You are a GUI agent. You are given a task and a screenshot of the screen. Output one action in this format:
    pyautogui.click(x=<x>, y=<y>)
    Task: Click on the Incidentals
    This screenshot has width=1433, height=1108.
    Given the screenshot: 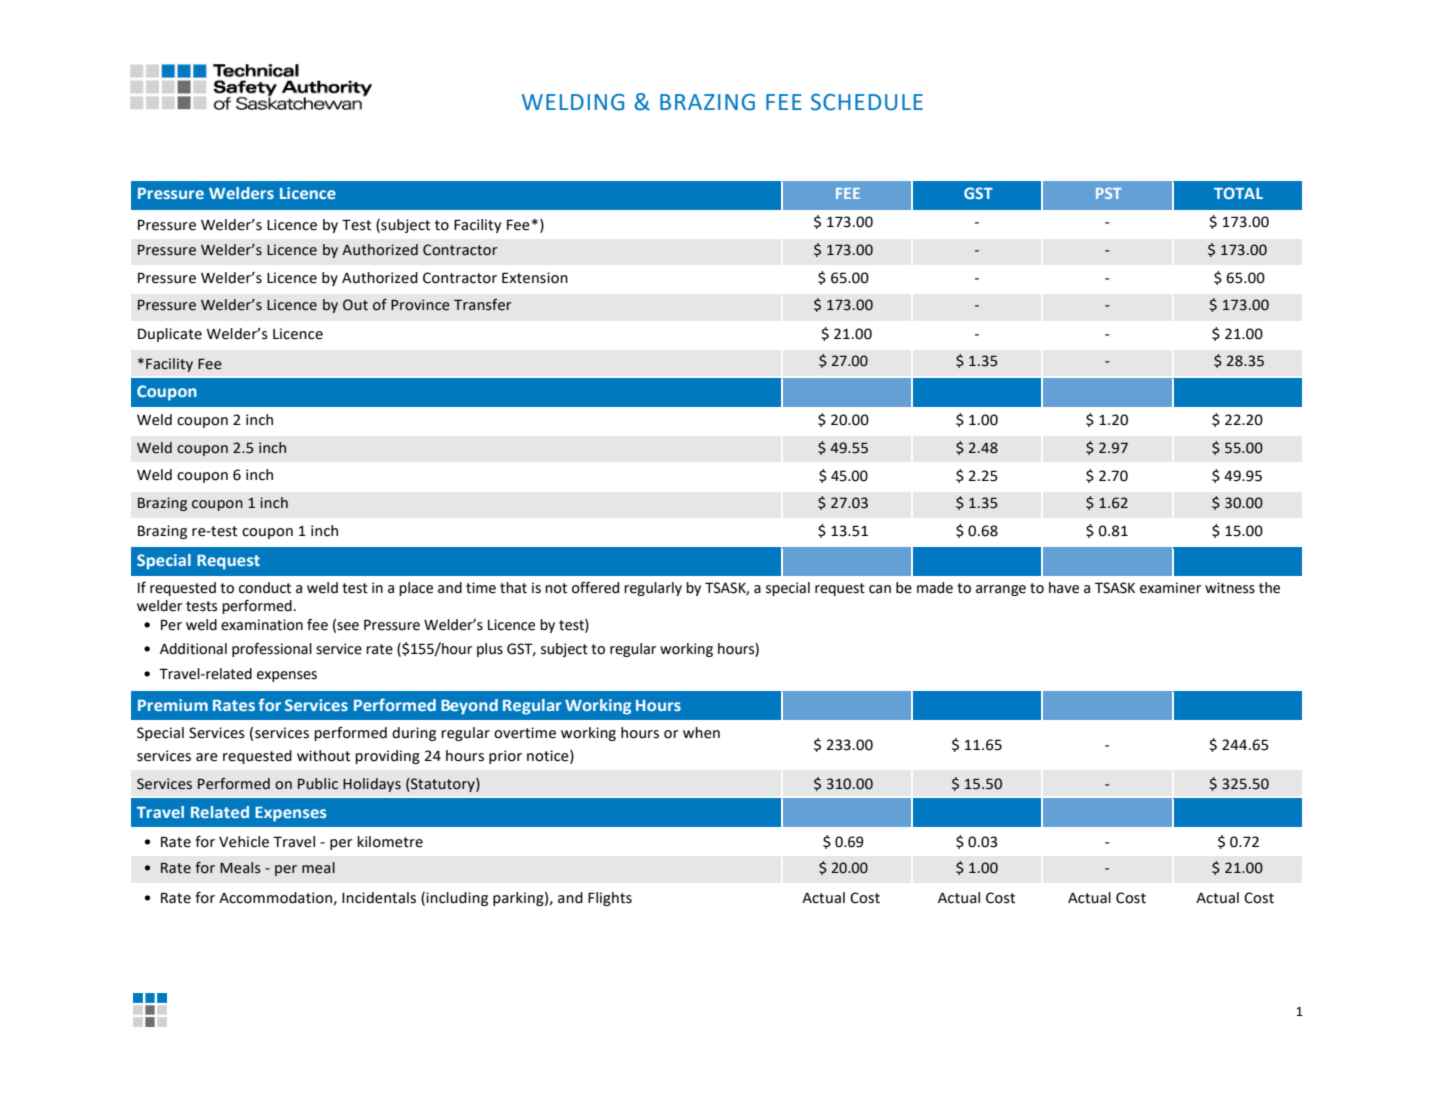 What is the action you would take?
    pyautogui.click(x=379, y=898)
